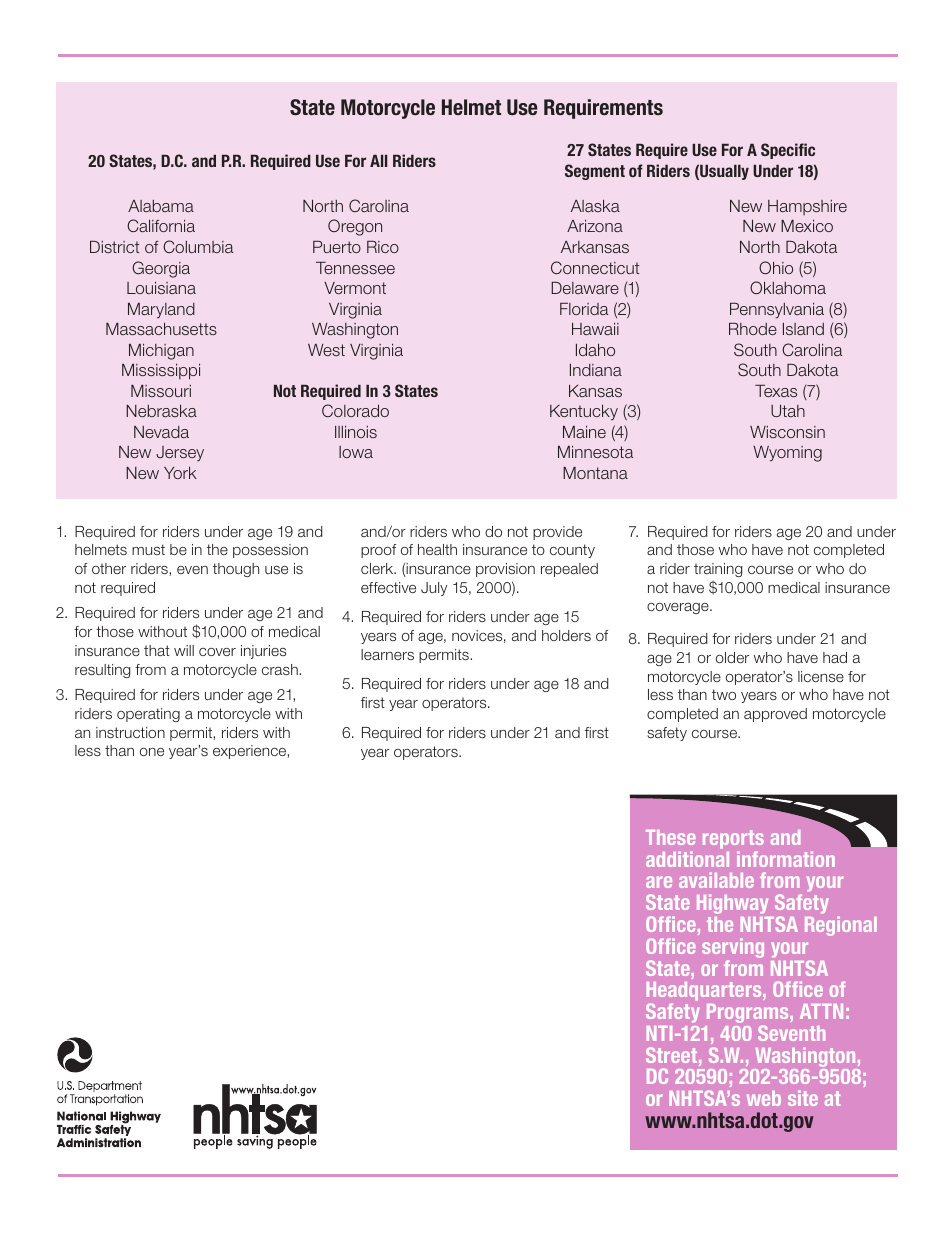 The width and height of the document is (952, 1233). Describe the element at coordinates (764, 1098) in the document. I see `web` at that location.
